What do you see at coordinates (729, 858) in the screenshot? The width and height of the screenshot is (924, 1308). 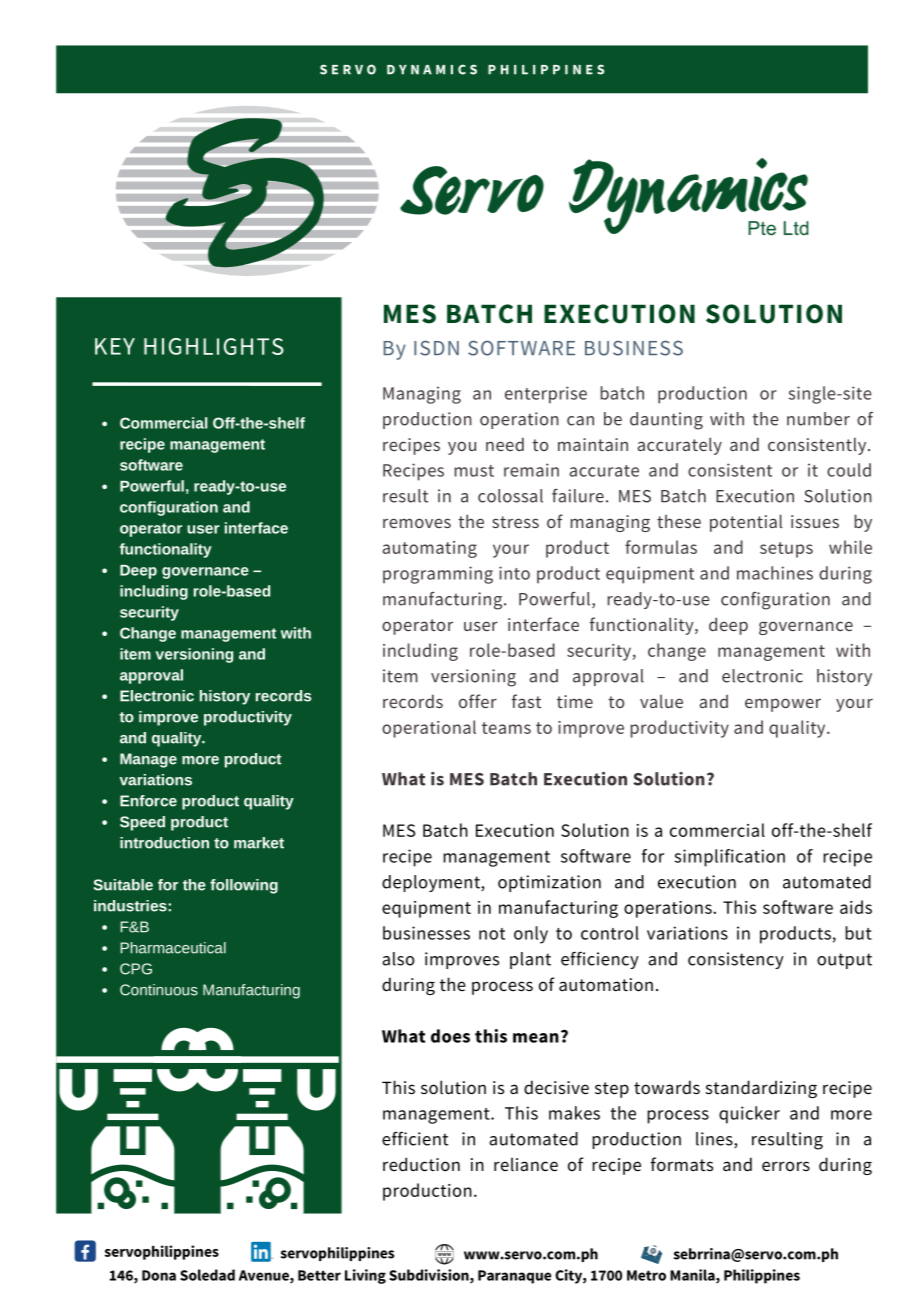 I see `simplification` at bounding box center [729, 858].
